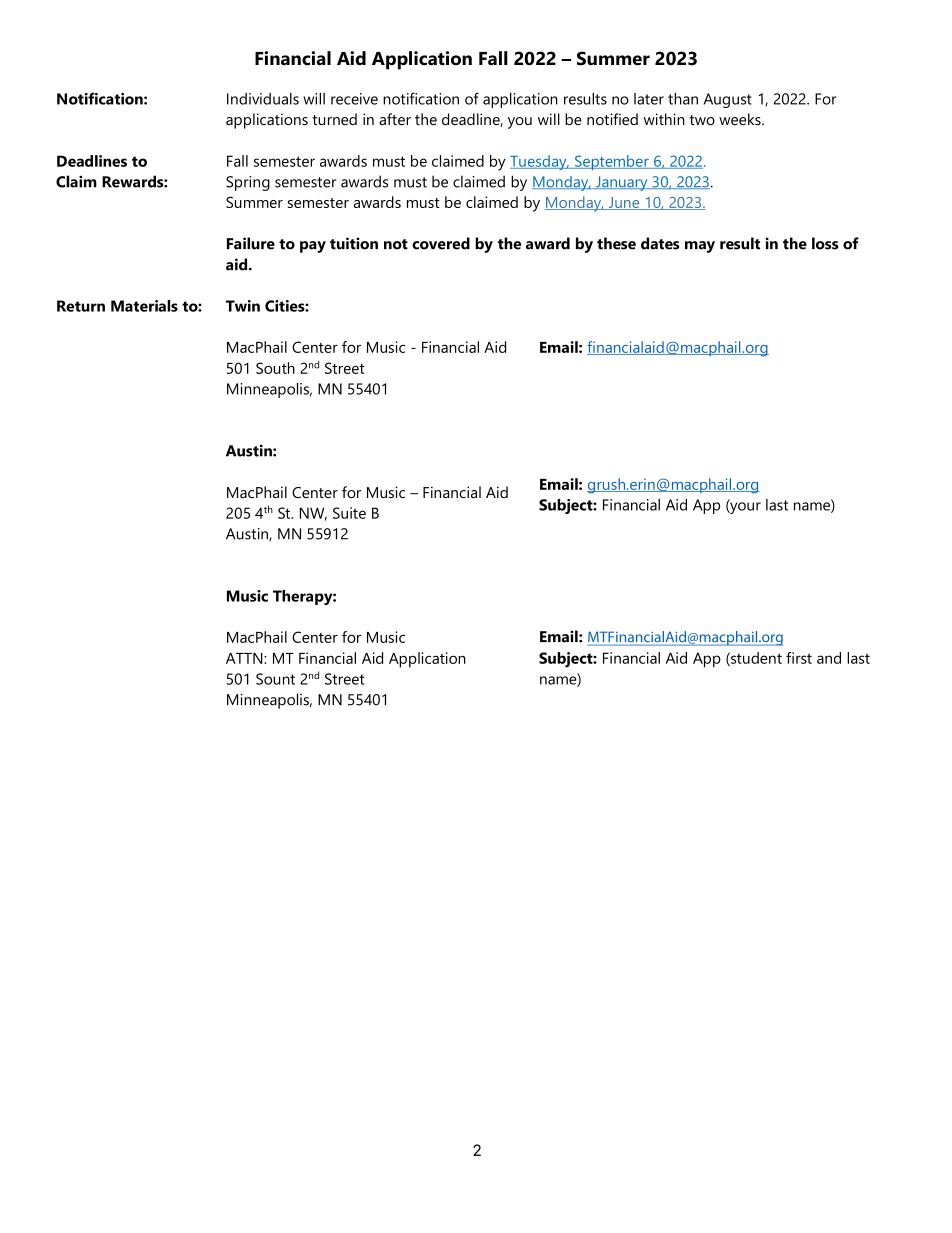 The width and height of the screenshot is (952, 1233). What do you see at coordinates (660, 243) in the screenshot?
I see `dates` at bounding box center [660, 243].
